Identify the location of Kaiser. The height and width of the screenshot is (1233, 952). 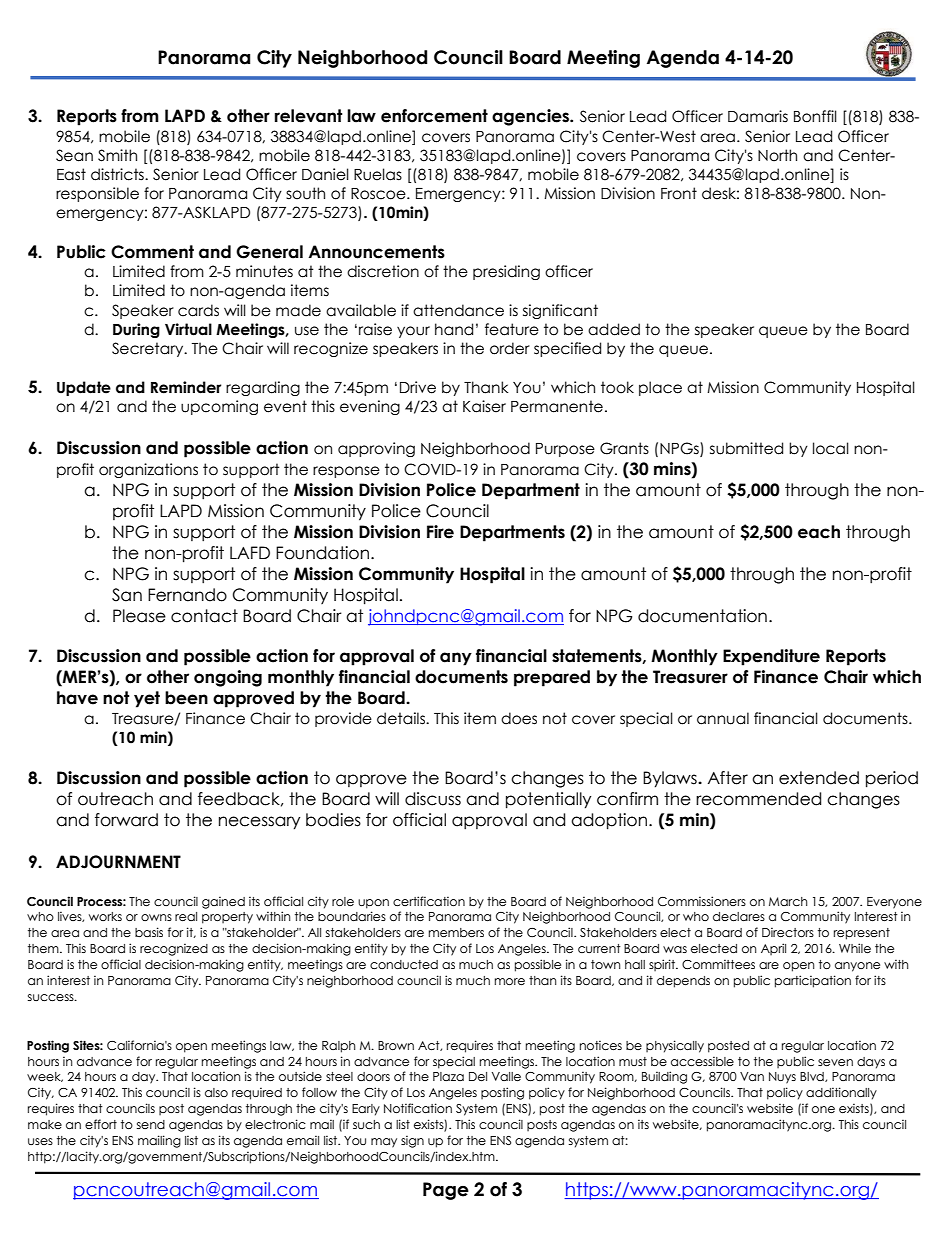
(484, 406).
